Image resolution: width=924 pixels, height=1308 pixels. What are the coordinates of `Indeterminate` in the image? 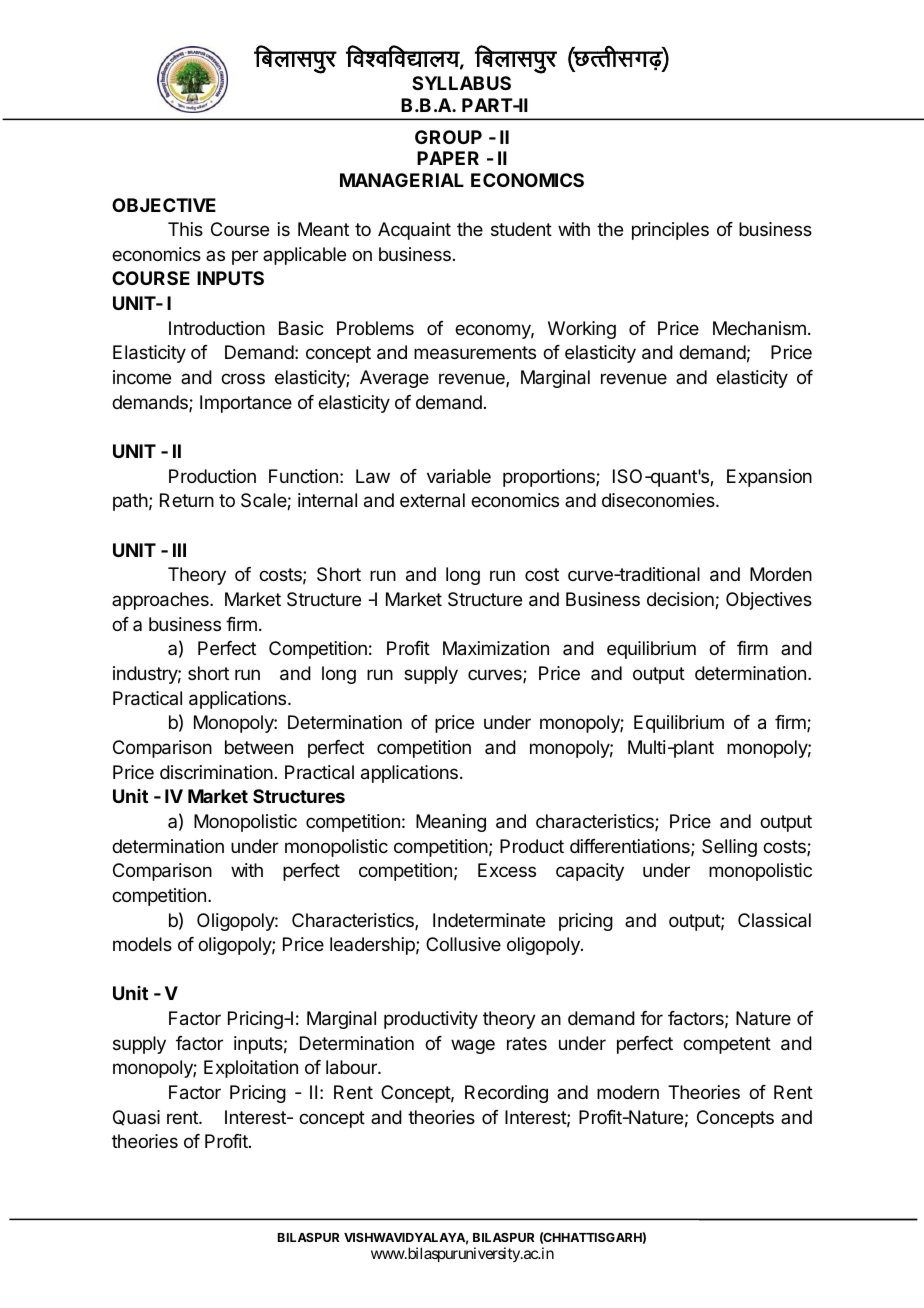 It's located at (489, 920).
